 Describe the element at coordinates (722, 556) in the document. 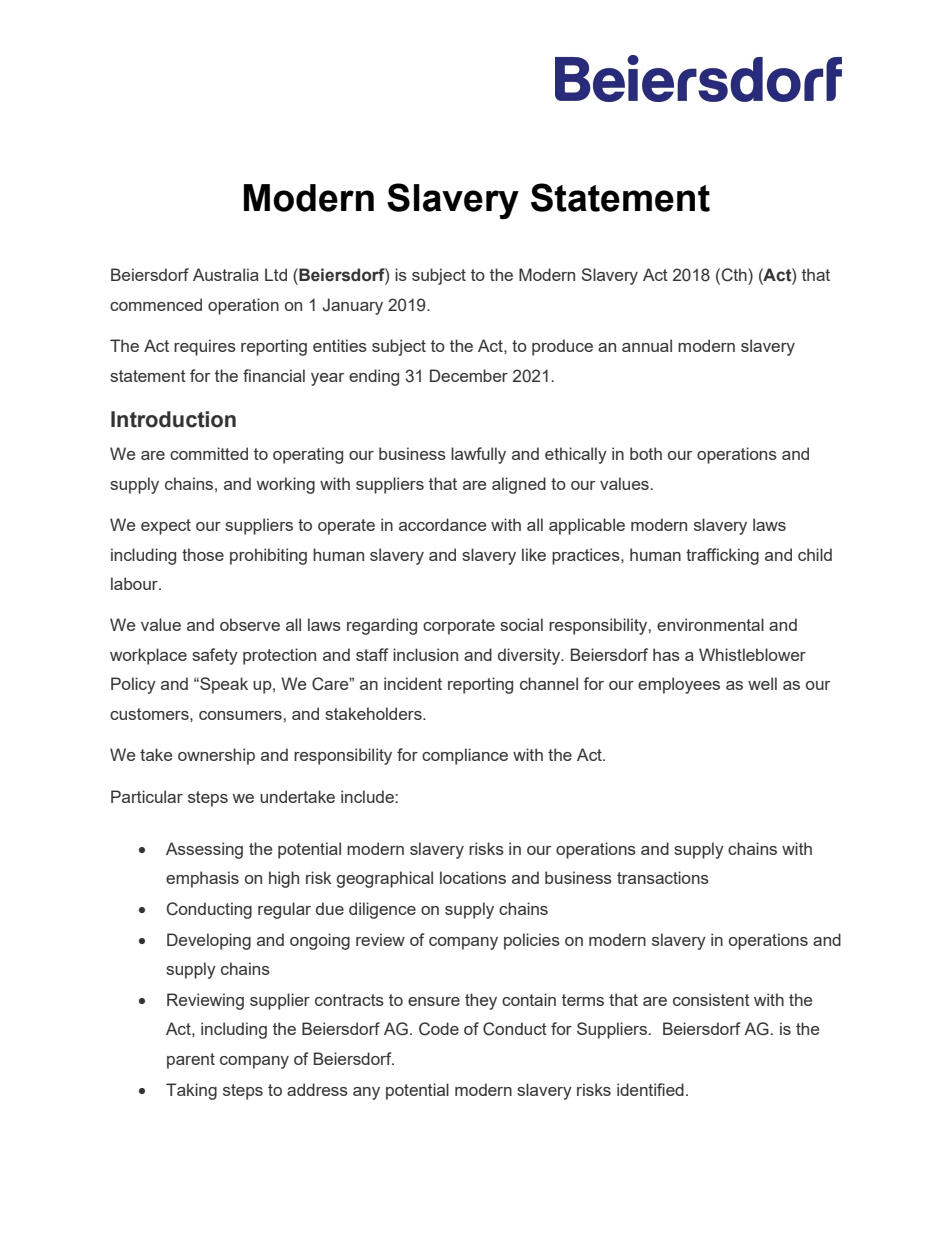

I see `trafficking` at that location.
